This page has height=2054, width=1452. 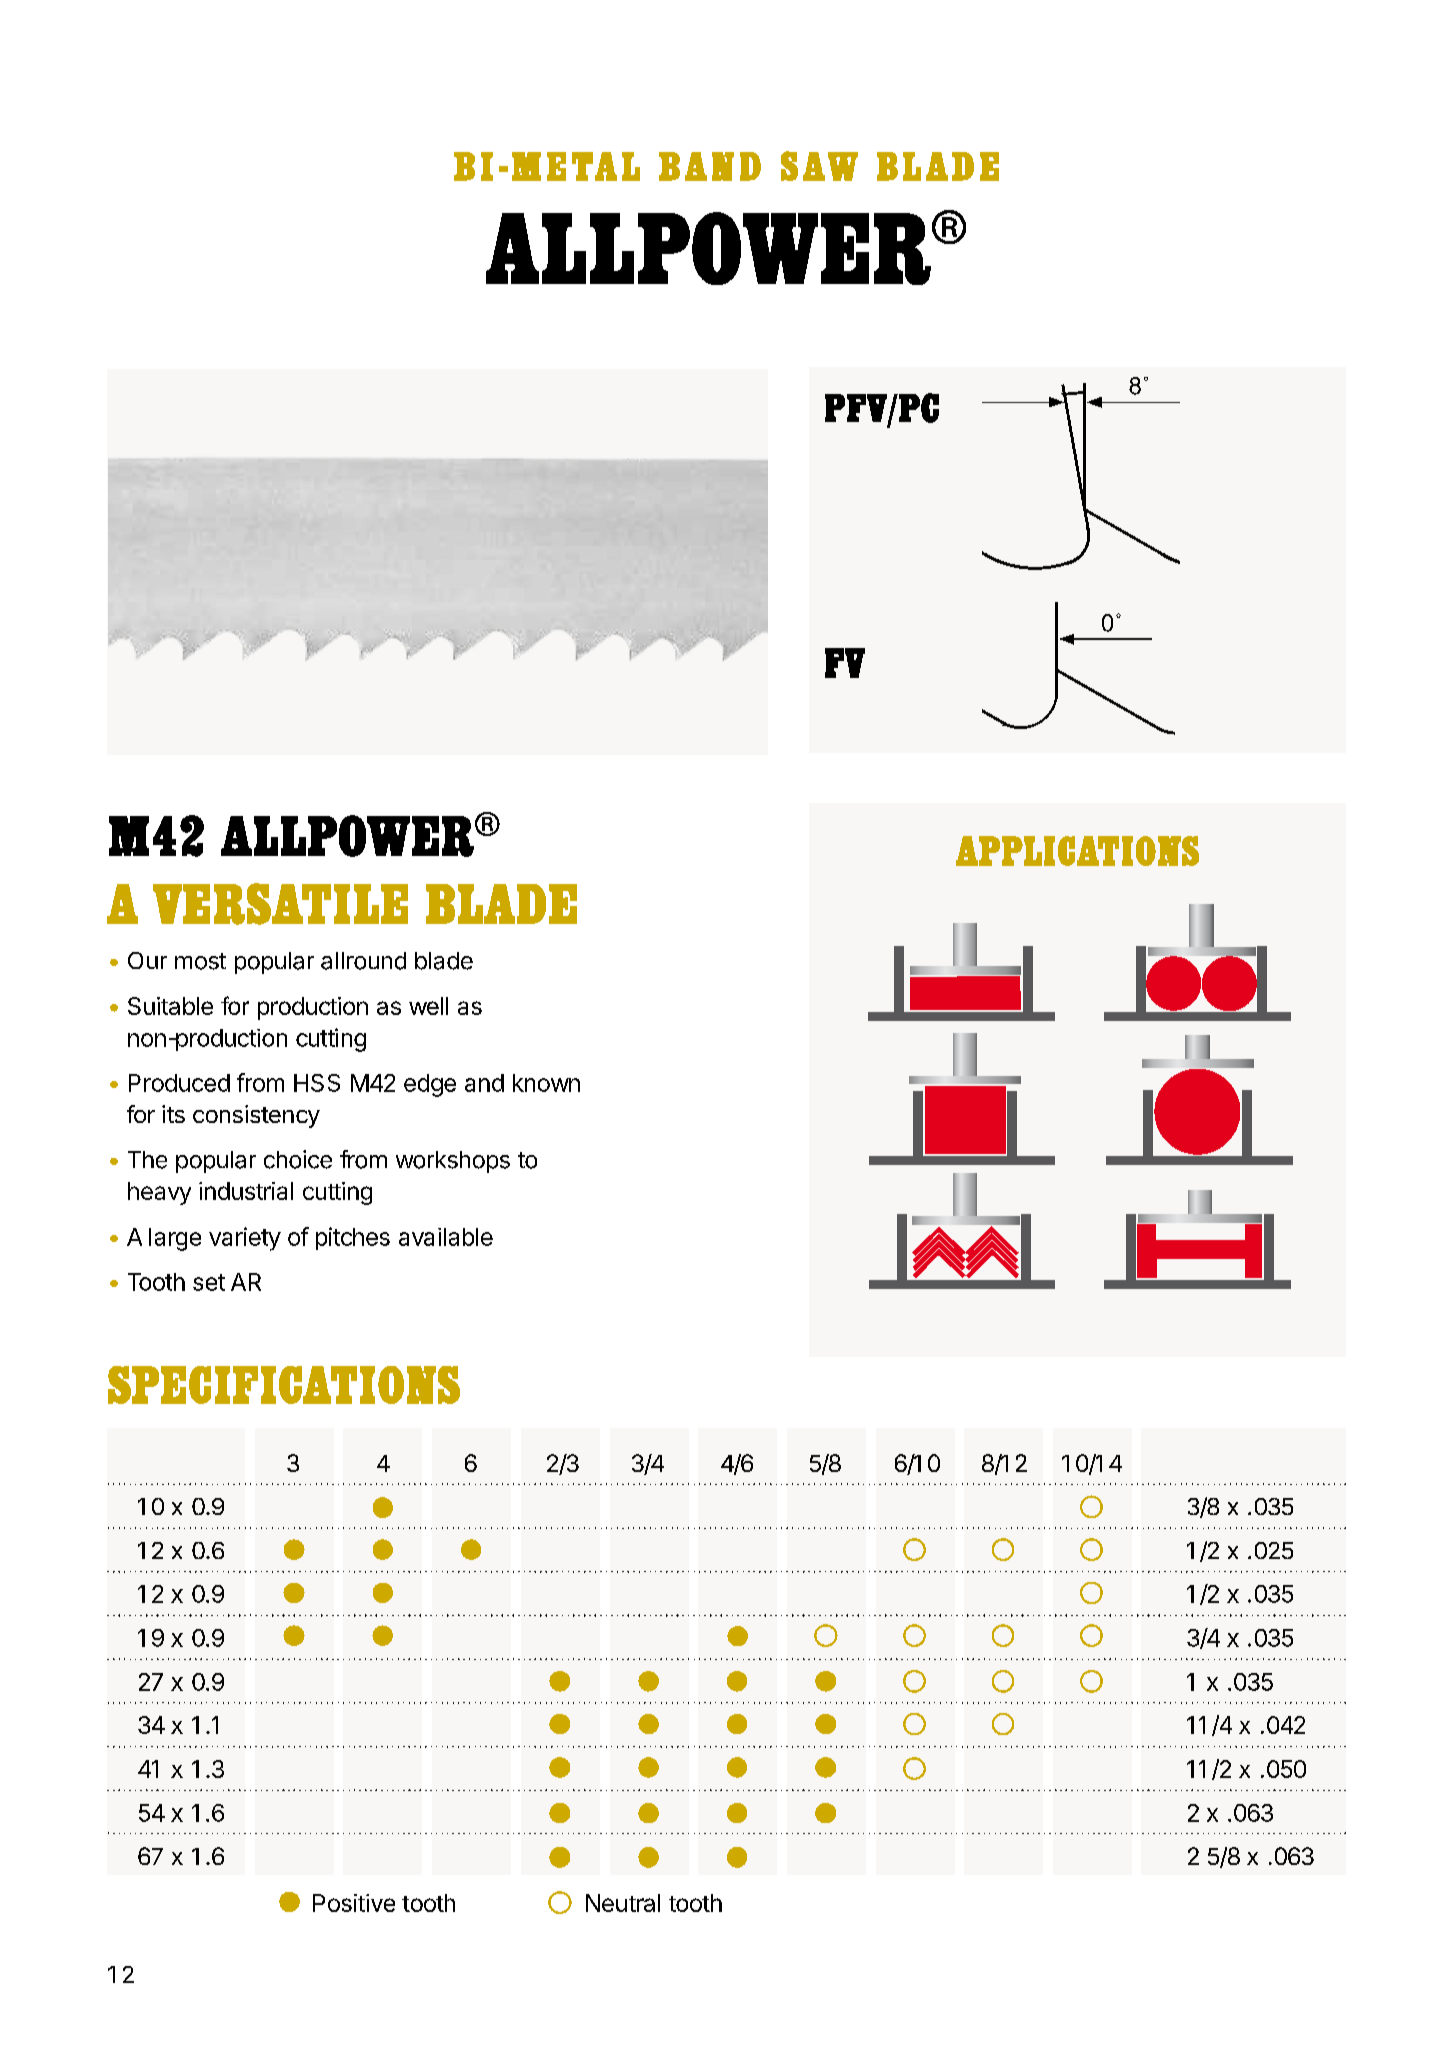 What do you see at coordinates (546, 1083) in the page?
I see `known` at bounding box center [546, 1083].
